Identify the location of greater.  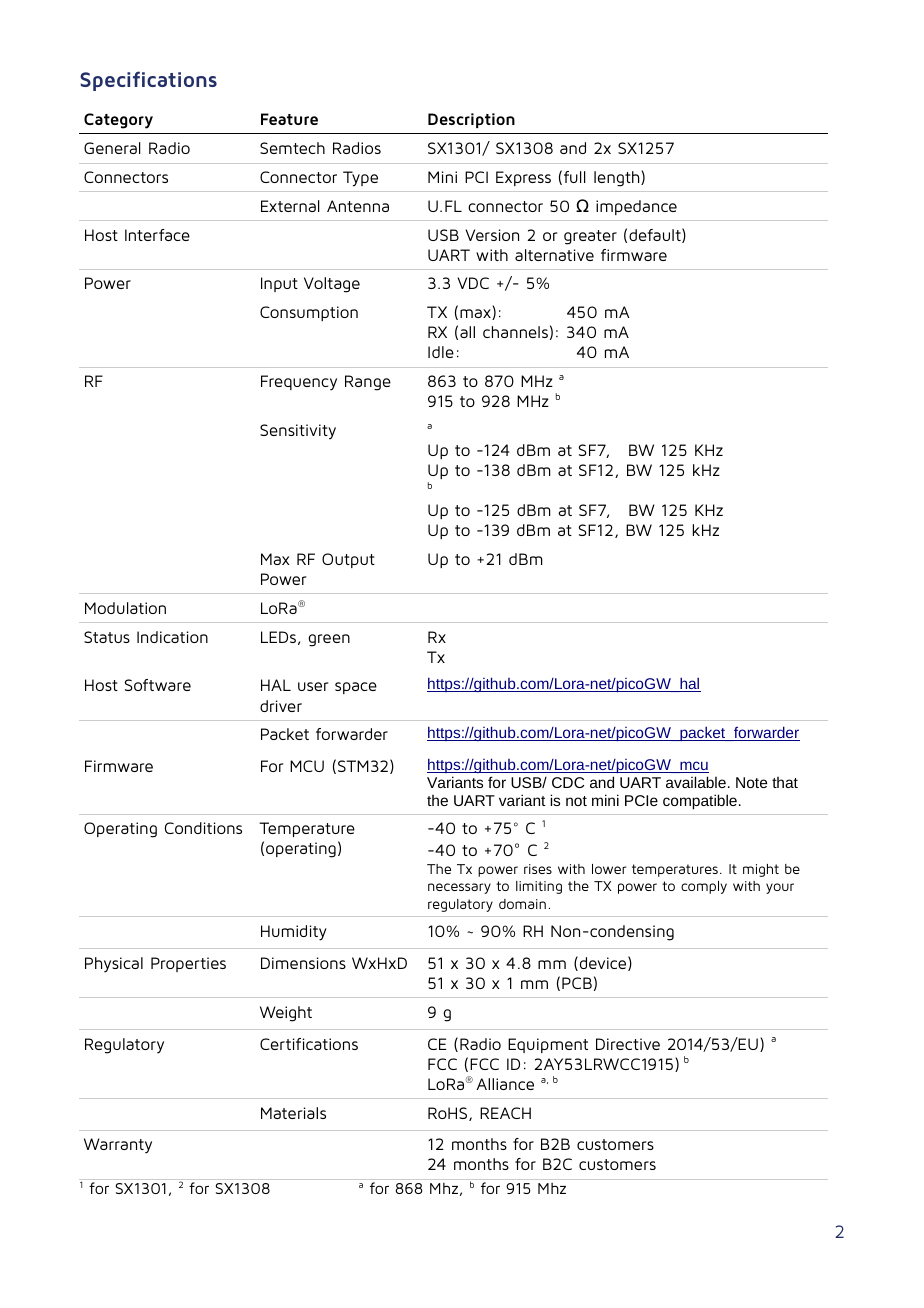
(590, 237).
